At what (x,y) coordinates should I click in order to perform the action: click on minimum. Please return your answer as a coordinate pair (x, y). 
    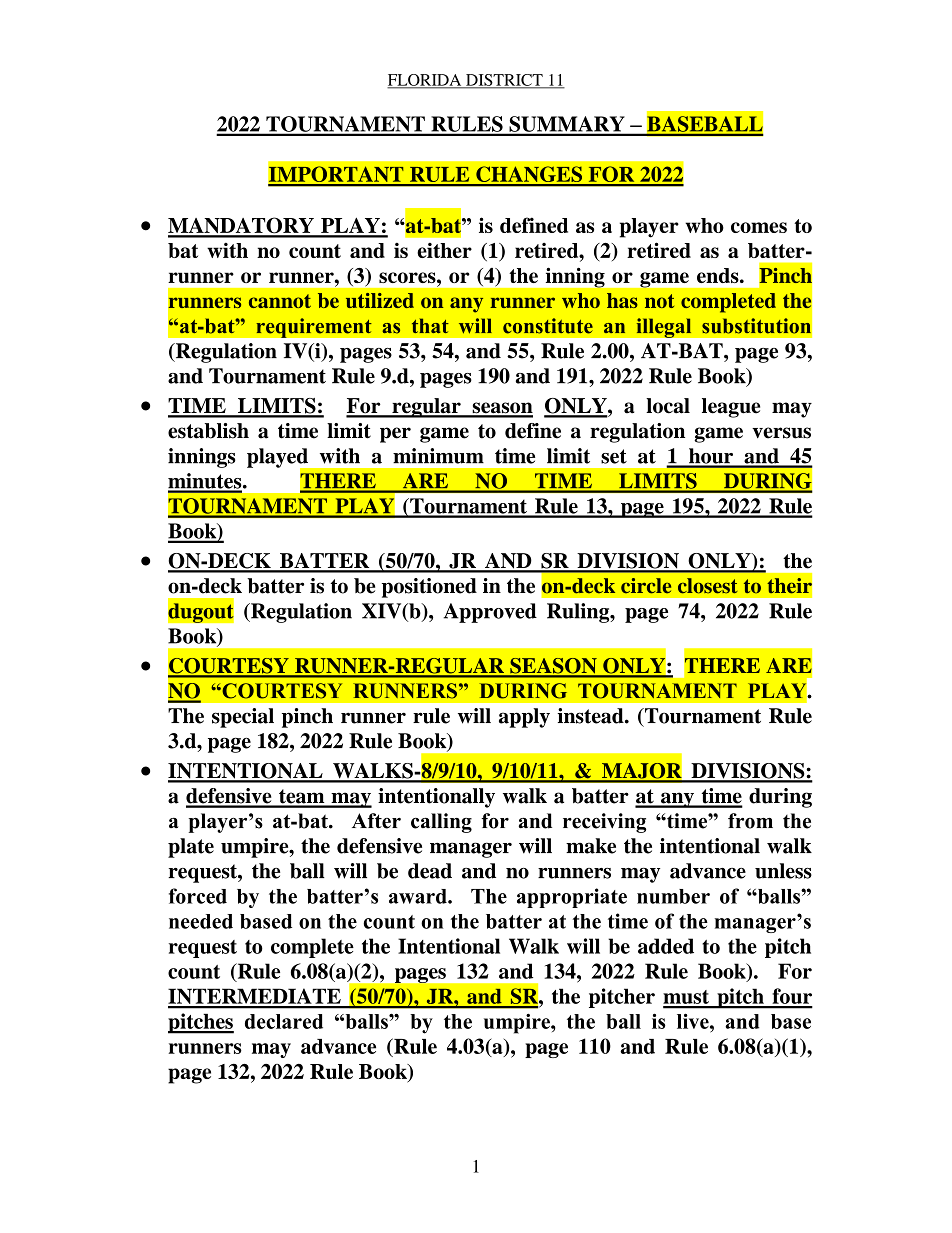
    Looking at the image, I should click on (438, 456).
